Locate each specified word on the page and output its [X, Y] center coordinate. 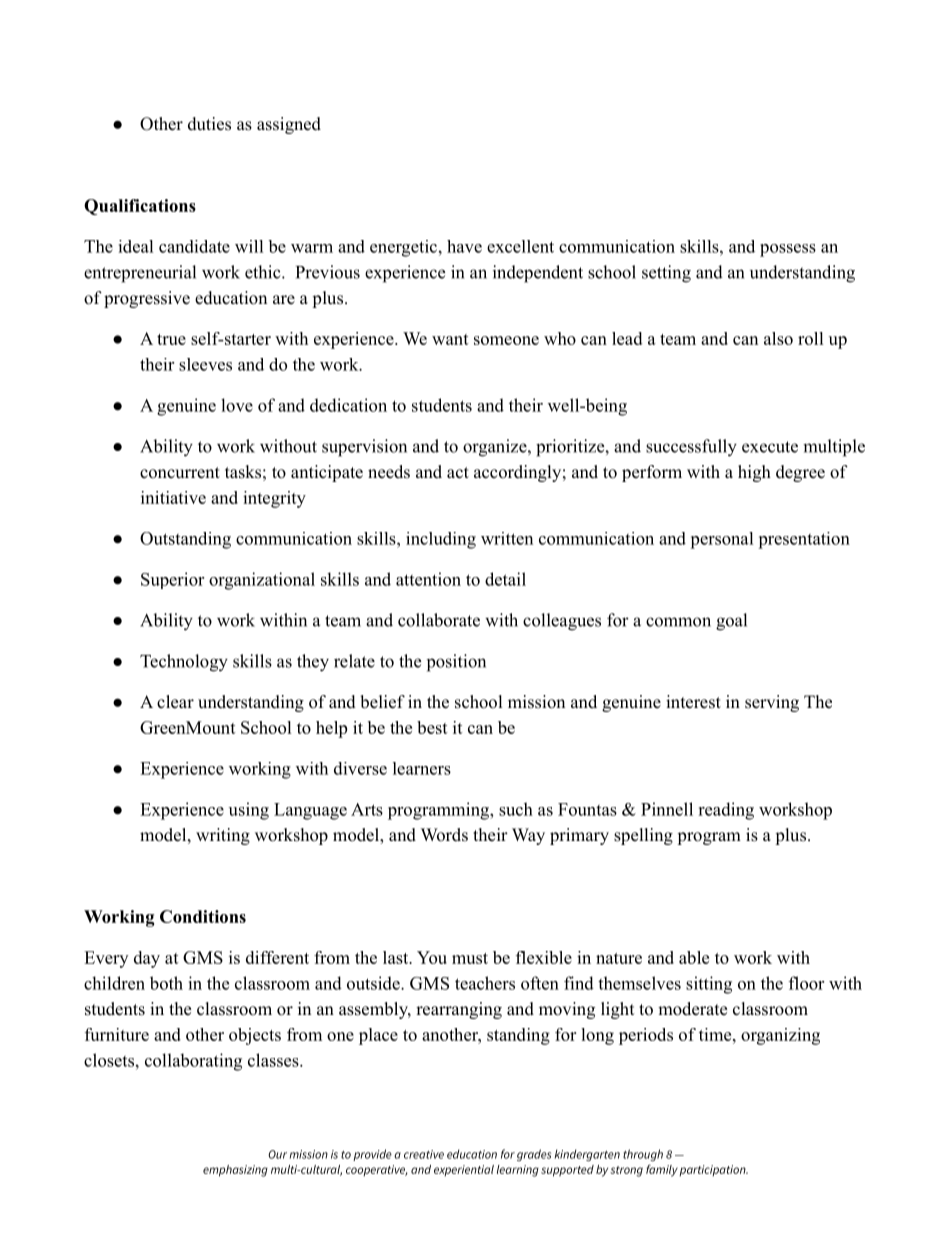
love [237, 405]
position [456, 663]
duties [209, 124]
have [464, 246]
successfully [691, 448]
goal [731, 622]
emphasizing [235, 1171]
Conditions [203, 916]
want [450, 339]
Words [444, 835]
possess [788, 250]
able [694, 957]
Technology [184, 663]
